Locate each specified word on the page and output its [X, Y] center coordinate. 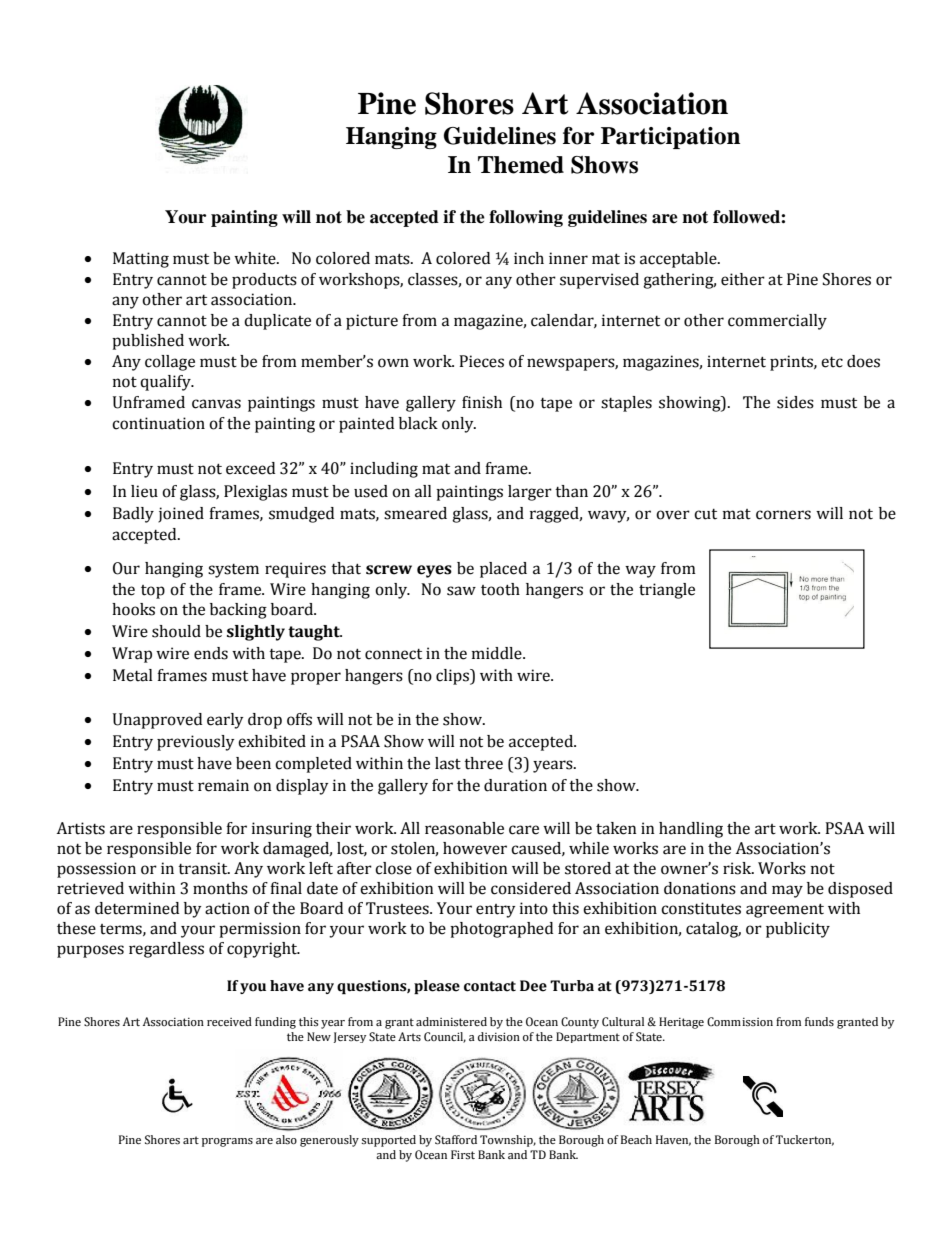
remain [223, 785]
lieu [144, 491]
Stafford [456, 1140]
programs [227, 1142]
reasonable [464, 828]
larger [530, 493]
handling [691, 830]
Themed [521, 165]
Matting [141, 260]
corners [783, 515]
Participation [670, 138]
